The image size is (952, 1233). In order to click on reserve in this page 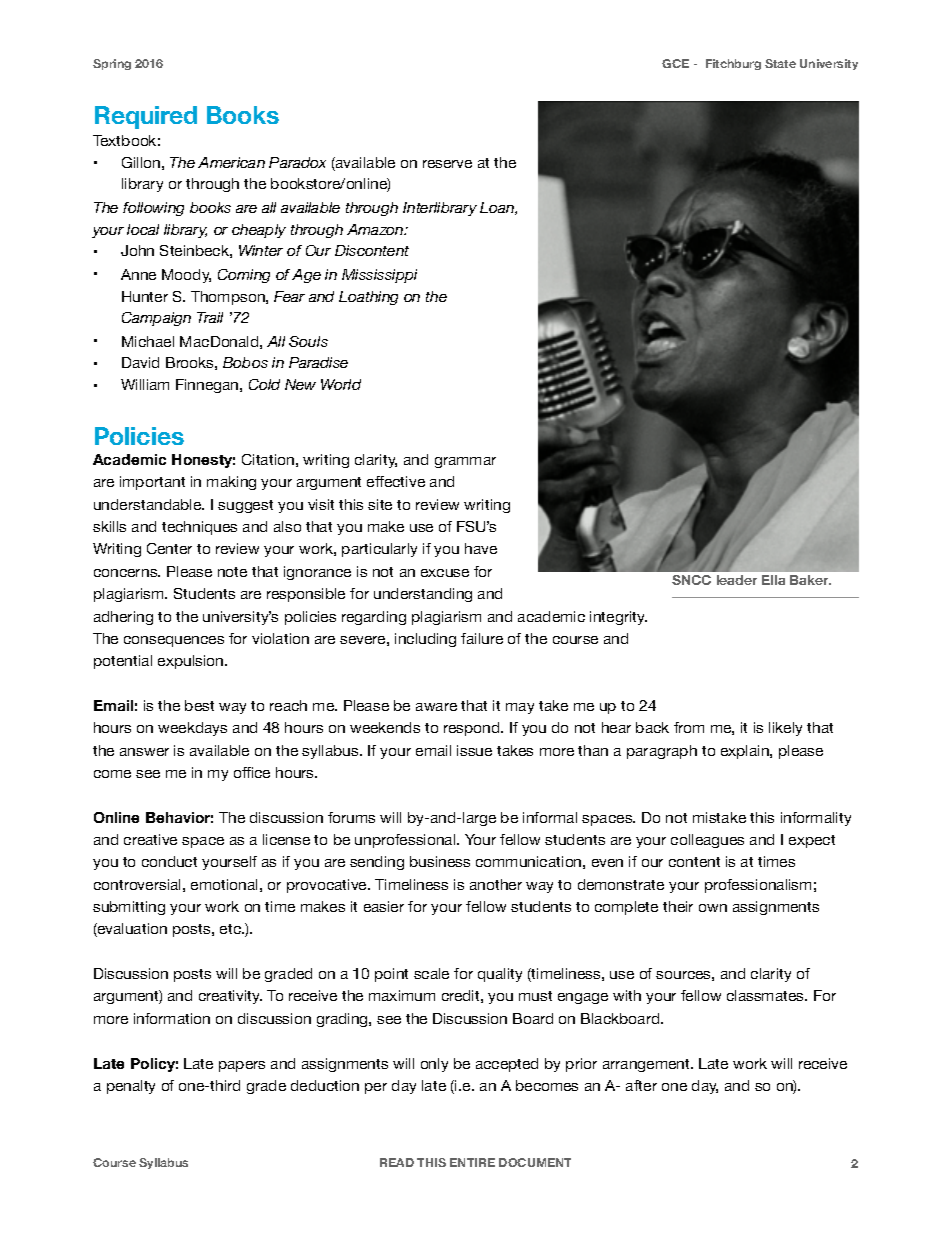, I will do `click(447, 164)`.
